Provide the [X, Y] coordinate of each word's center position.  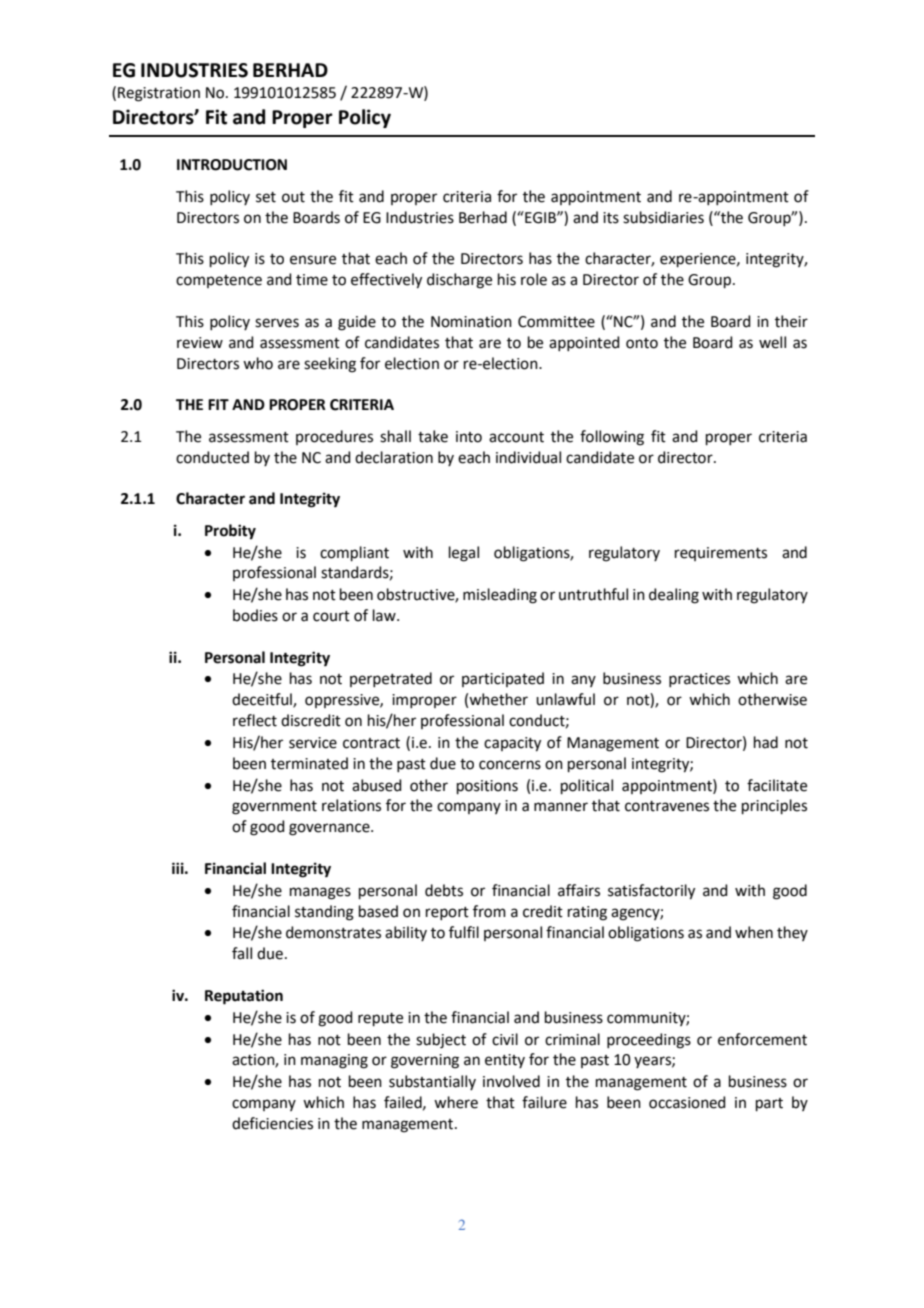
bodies [255, 615]
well [772, 342]
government [274, 808]
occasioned [687, 1102]
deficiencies [272, 1123]
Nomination [471, 322]
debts [444, 890]
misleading [500, 596]
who [258, 363]
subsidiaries [663, 217]
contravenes [667, 806]
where [456, 1102]
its [611, 218]
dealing [674, 596]
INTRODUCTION [232, 165]
